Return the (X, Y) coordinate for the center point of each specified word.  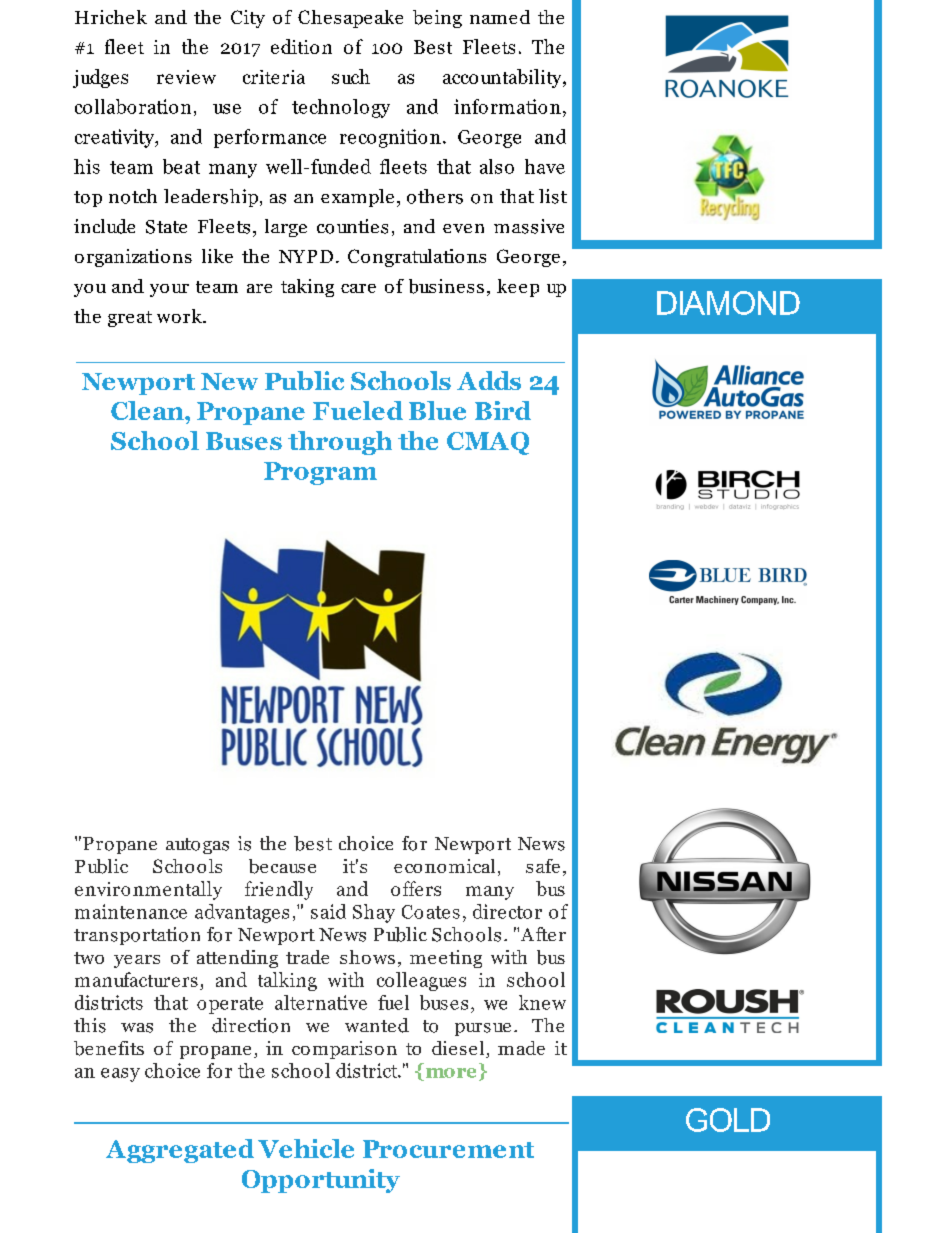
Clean (148, 410)
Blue (437, 410)
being (437, 19)
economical (444, 866)
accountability (503, 78)
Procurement (448, 1149)
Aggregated (180, 1151)
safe (543, 866)
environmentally (148, 890)
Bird (503, 410)
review (186, 77)
